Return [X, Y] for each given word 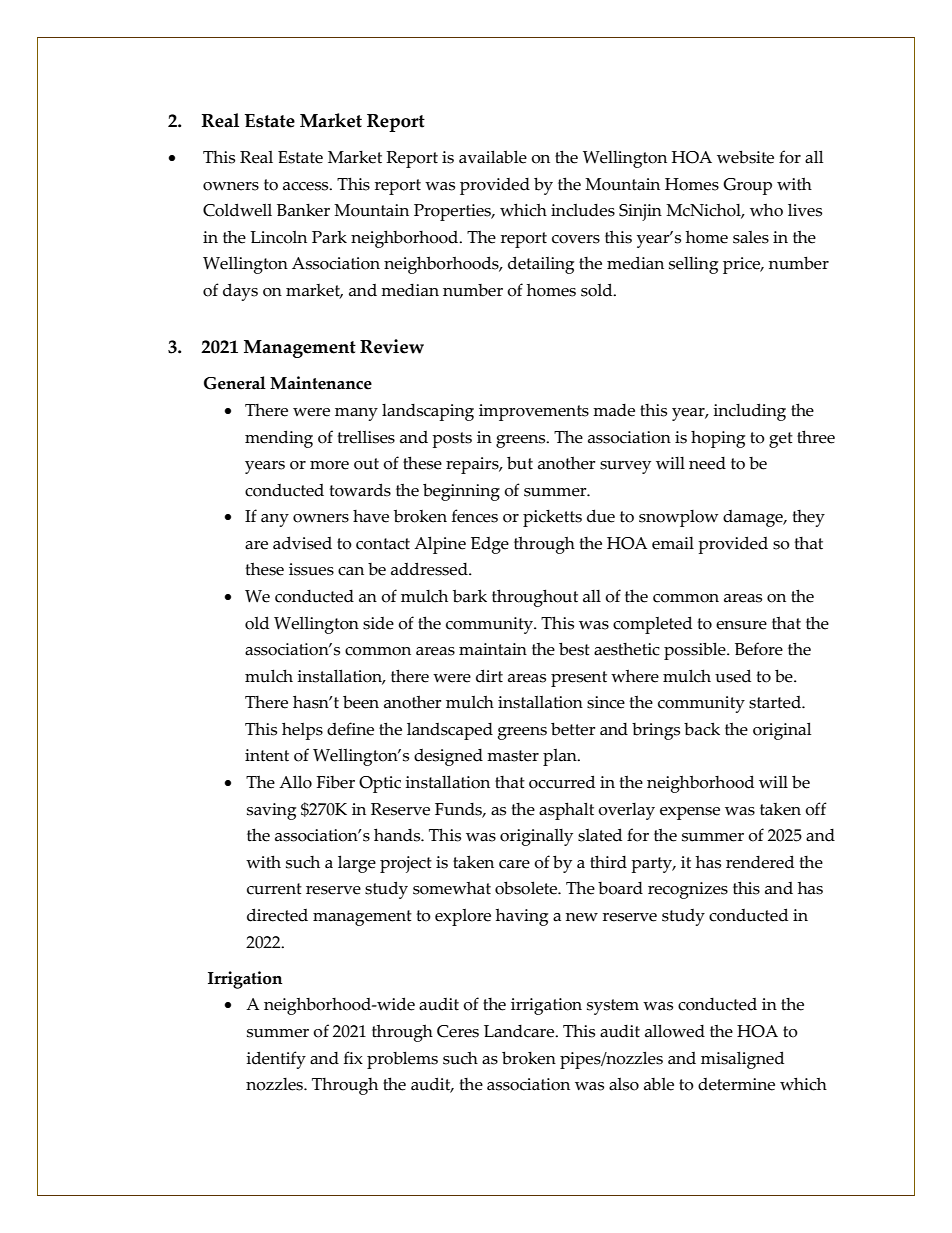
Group [747, 186]
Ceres [458, 1031]
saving [271, 811]
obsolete [527, 888]
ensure [741, 625]
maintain [493, 649]
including [749, 412]
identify [276, 1060]
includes [583, 210]
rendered [760, 862]
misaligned [742, 1060]
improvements [534, 412]
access [307, 186]
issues [311, 569]
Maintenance [321, 383]
